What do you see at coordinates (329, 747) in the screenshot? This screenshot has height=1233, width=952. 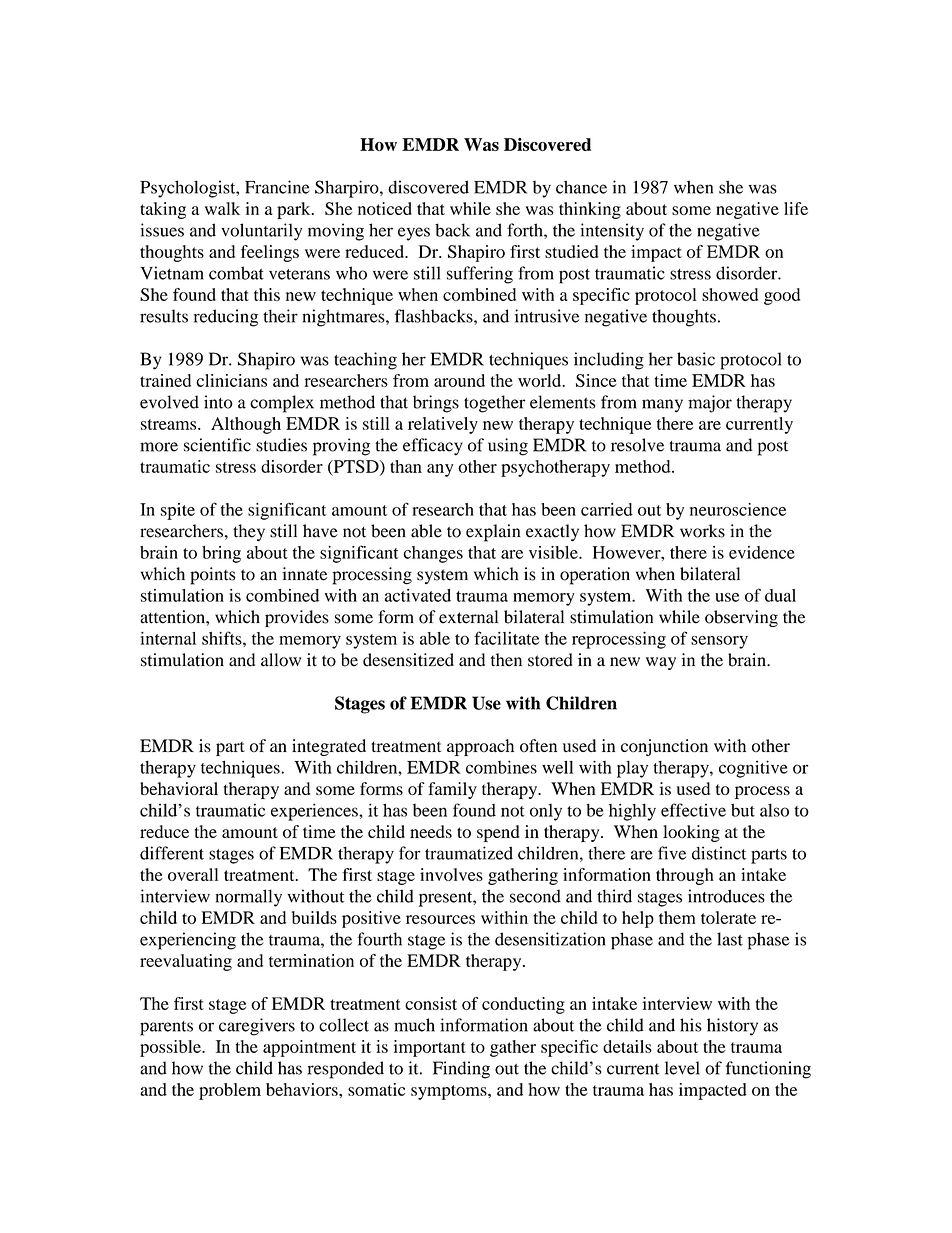 I see `integrated` at bounding box center [329, 747].
